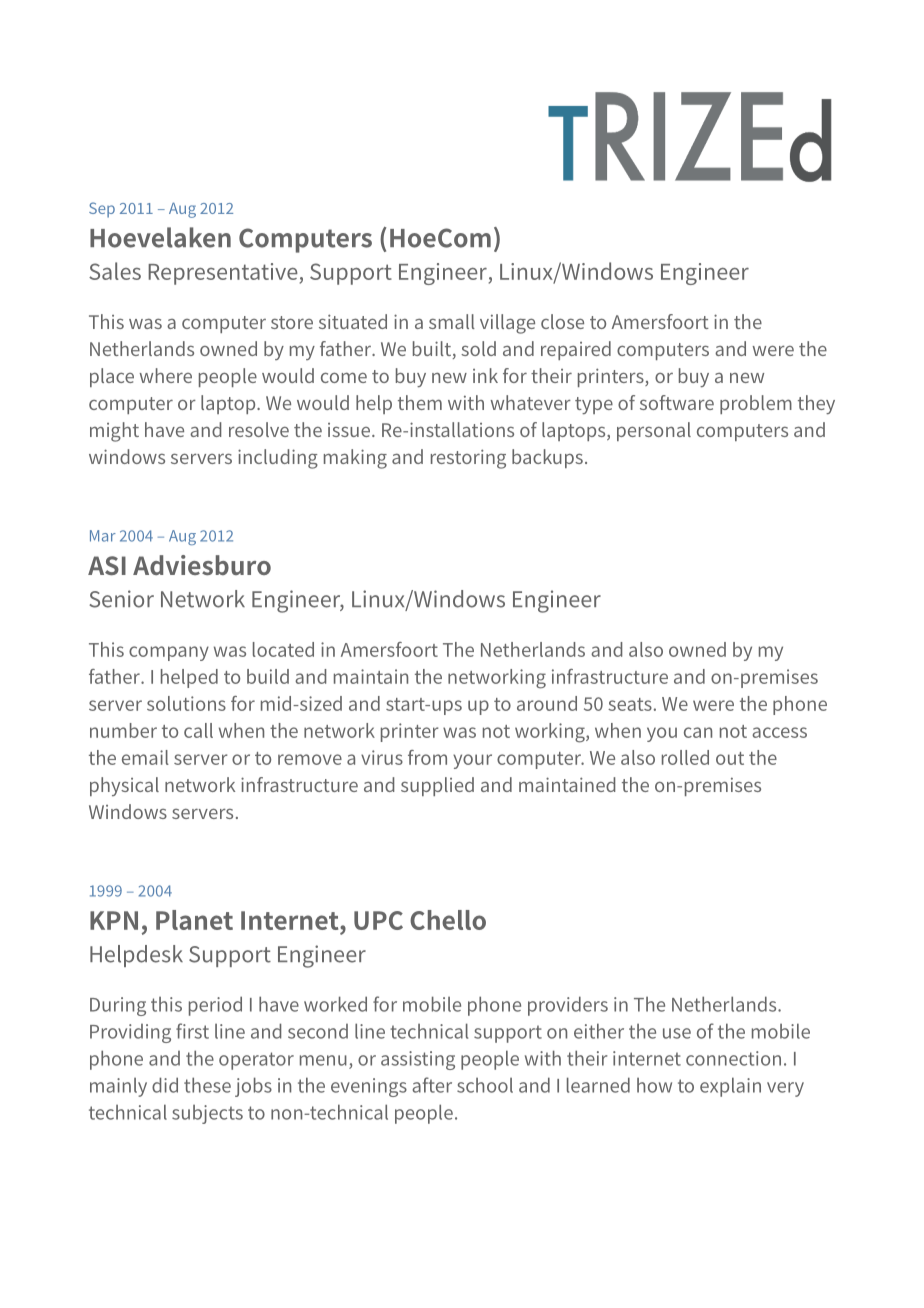 The image size is (924, 1308). What do you see at coordinates (121, 599) in the screenshot?
I see `Senior` at bounding box center [121, 599].
